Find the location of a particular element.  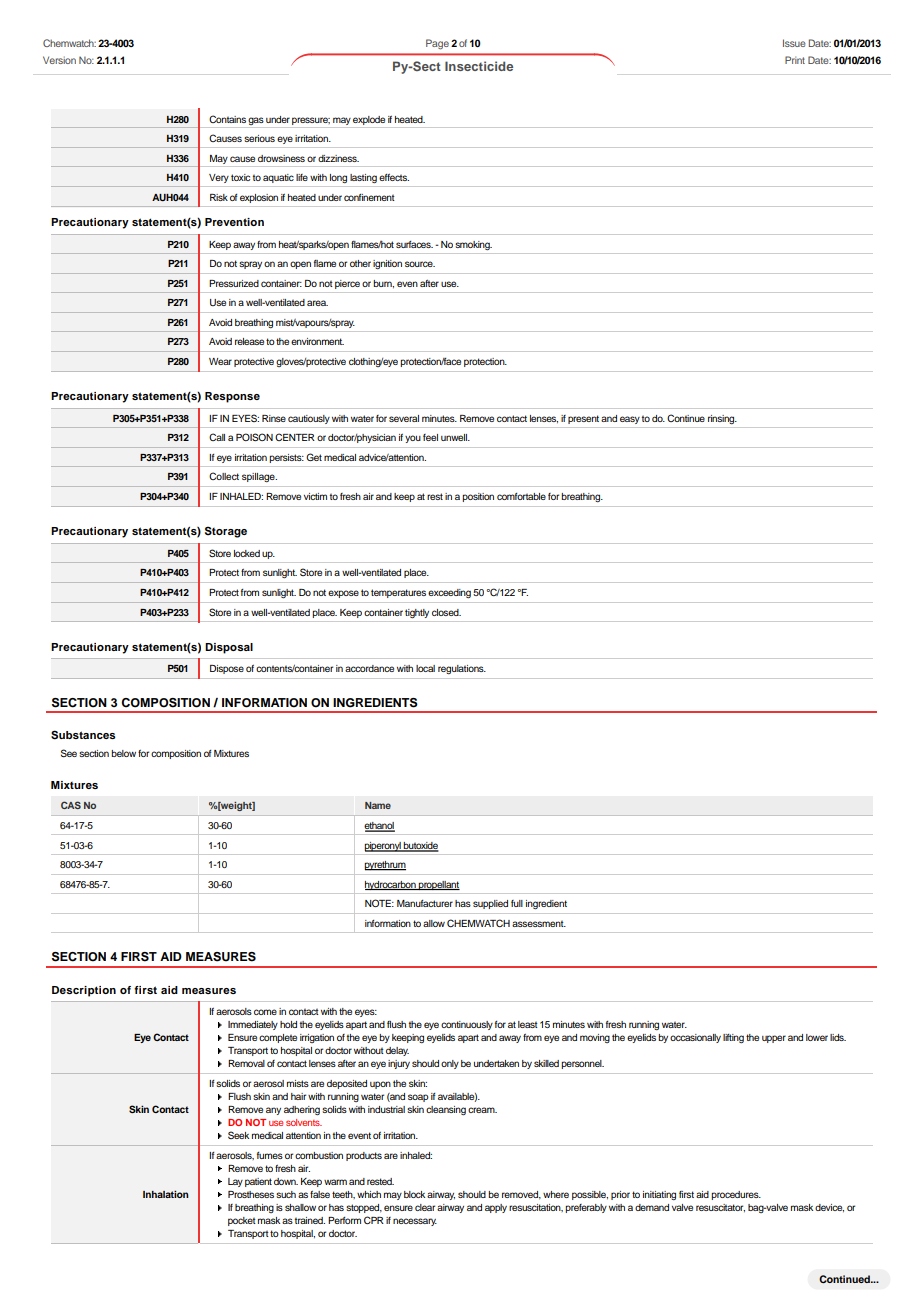

rinsing is located at coordinates (722, 419).
